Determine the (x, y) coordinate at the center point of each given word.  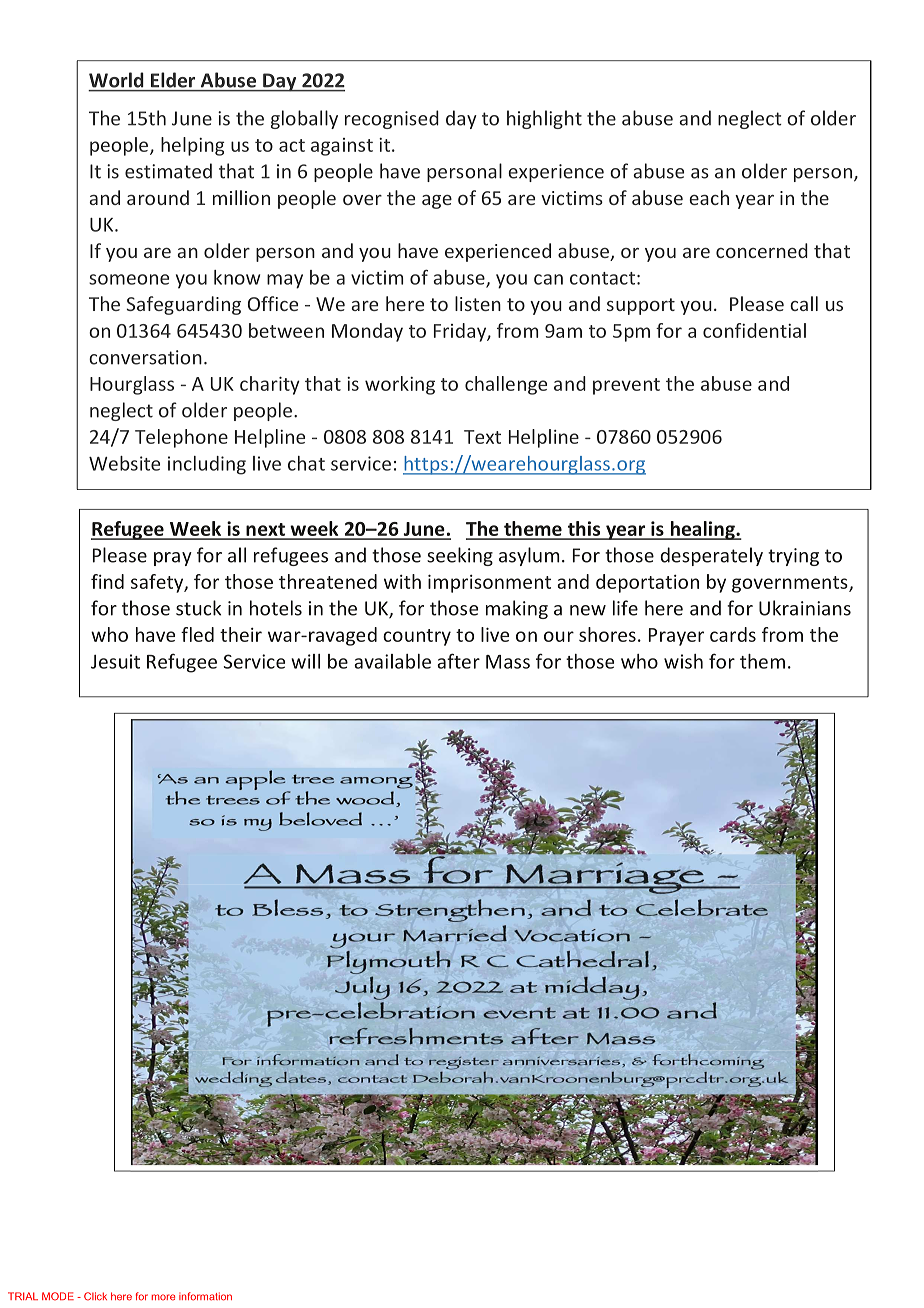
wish (683, 661)
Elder (173, 80)
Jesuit (115, 661)
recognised (392, 119)
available (392, 661)
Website (124, 463)
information (205, 1296)
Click (95, 1296)
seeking (460, 556)
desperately (712, 556)
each (709, 197)
